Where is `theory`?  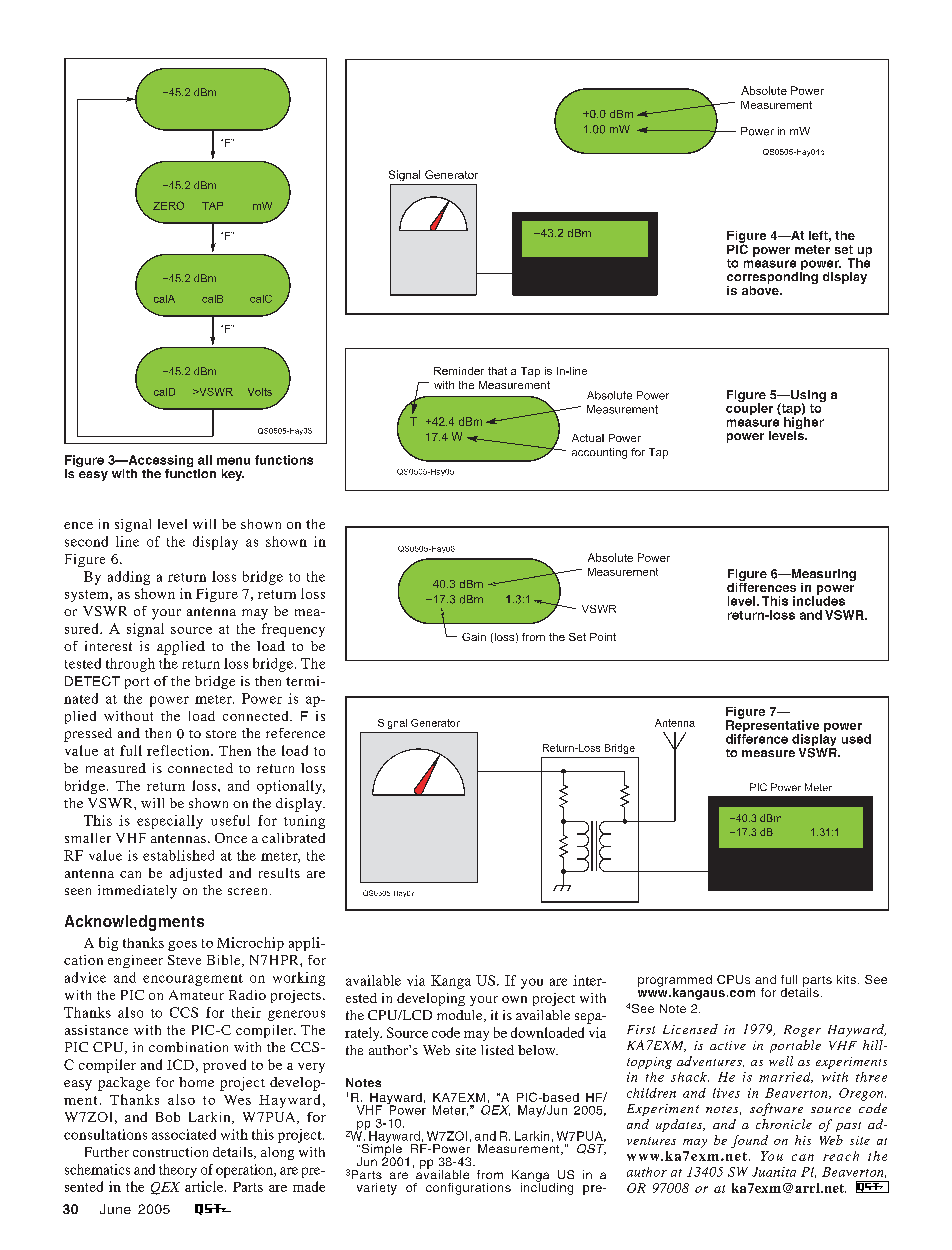
theory is located at coordinates (178, 1171).
